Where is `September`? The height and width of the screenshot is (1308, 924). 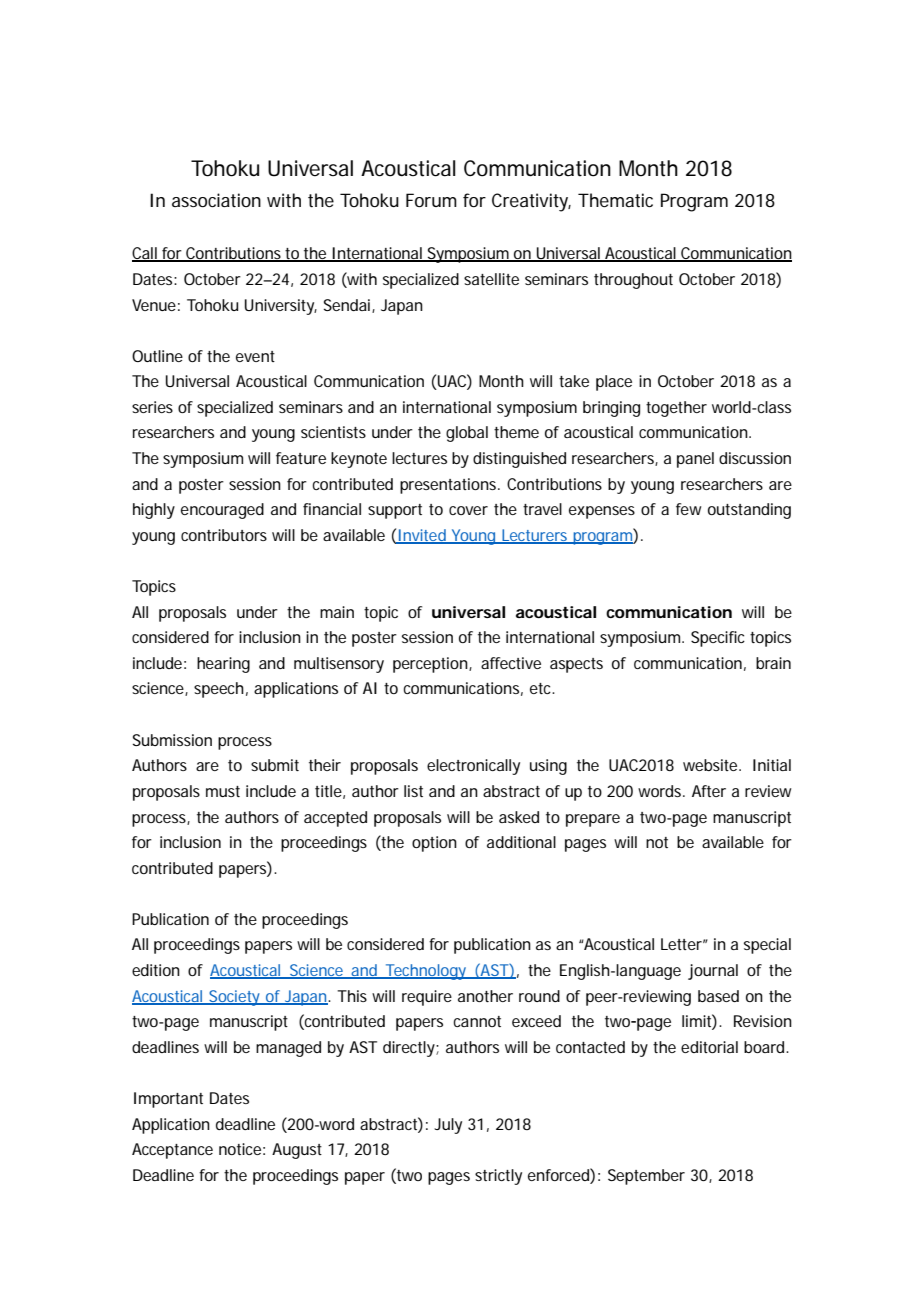 September is located at coordinates (646, 1177).
